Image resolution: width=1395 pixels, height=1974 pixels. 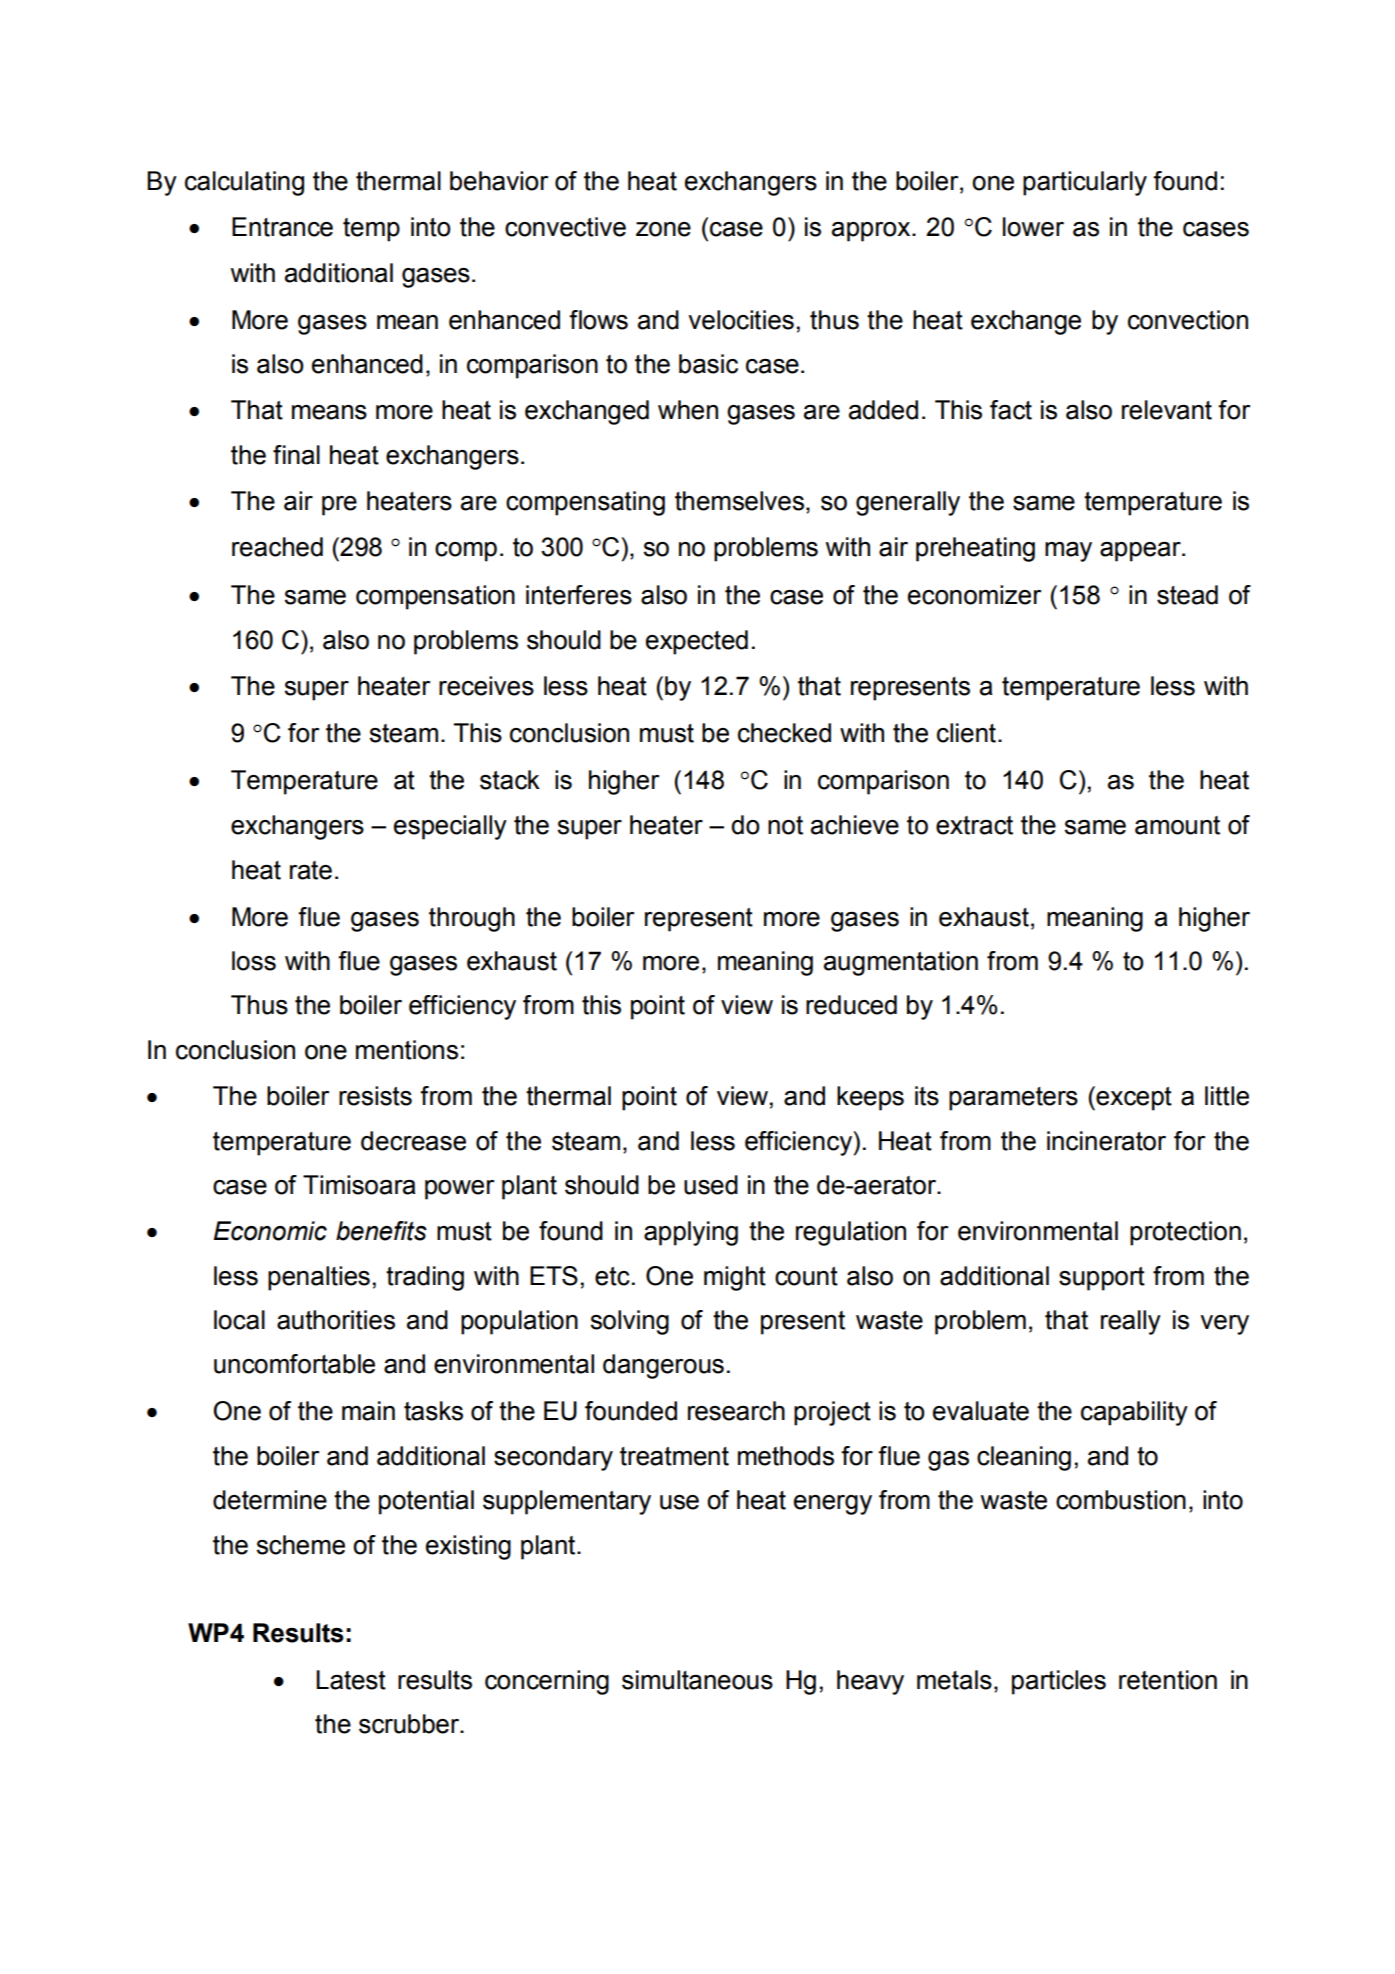 What do you see at coordinates (282, 227) in the image?
I see `Entrance` at bounding box center [282, 227].
